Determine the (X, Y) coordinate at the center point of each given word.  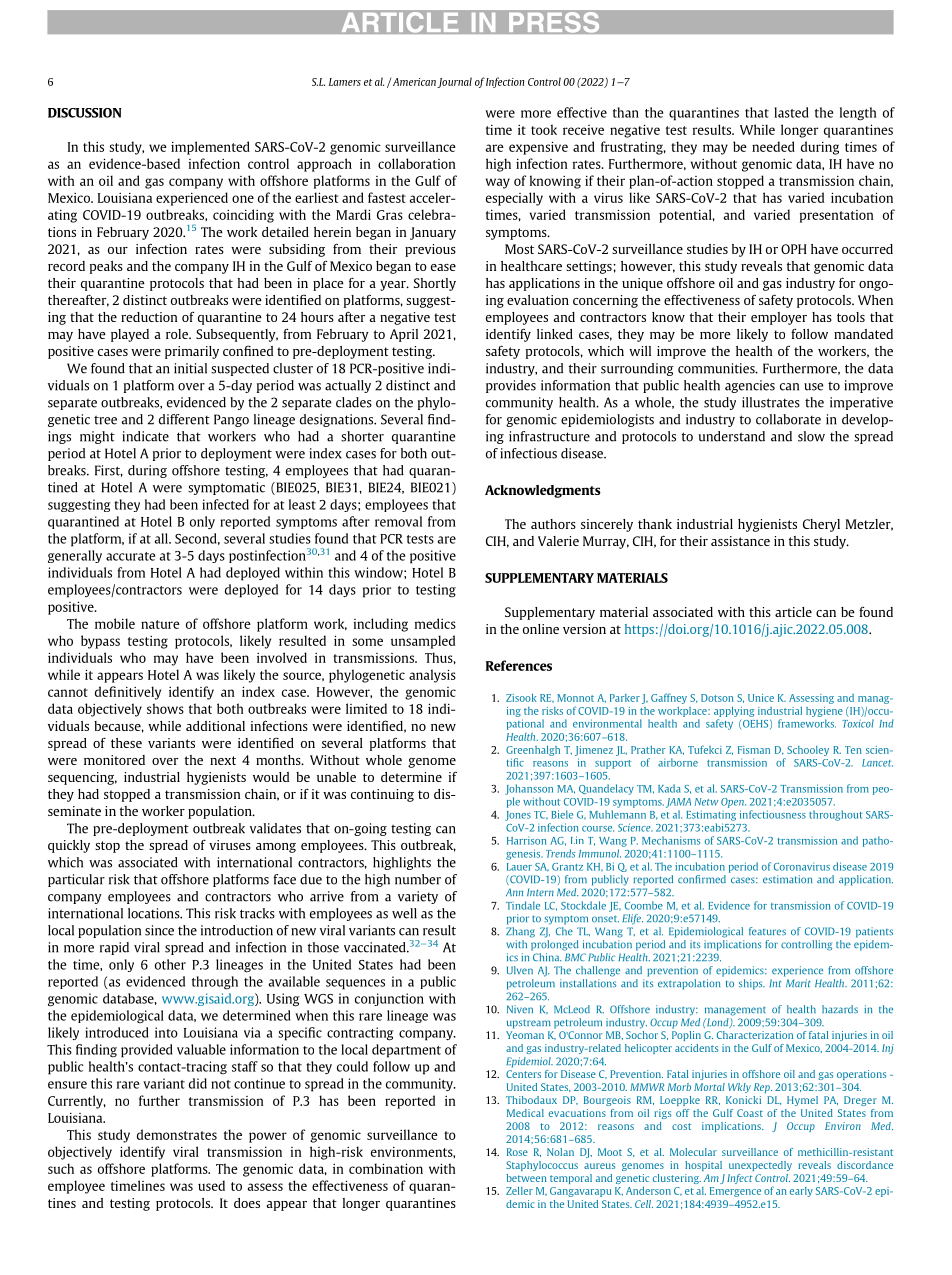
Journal (454, 82)
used (211, 1185)
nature (160, 624)
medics (435, 623)
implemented (210, 148)
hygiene (824, 712)
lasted (791, 112)
